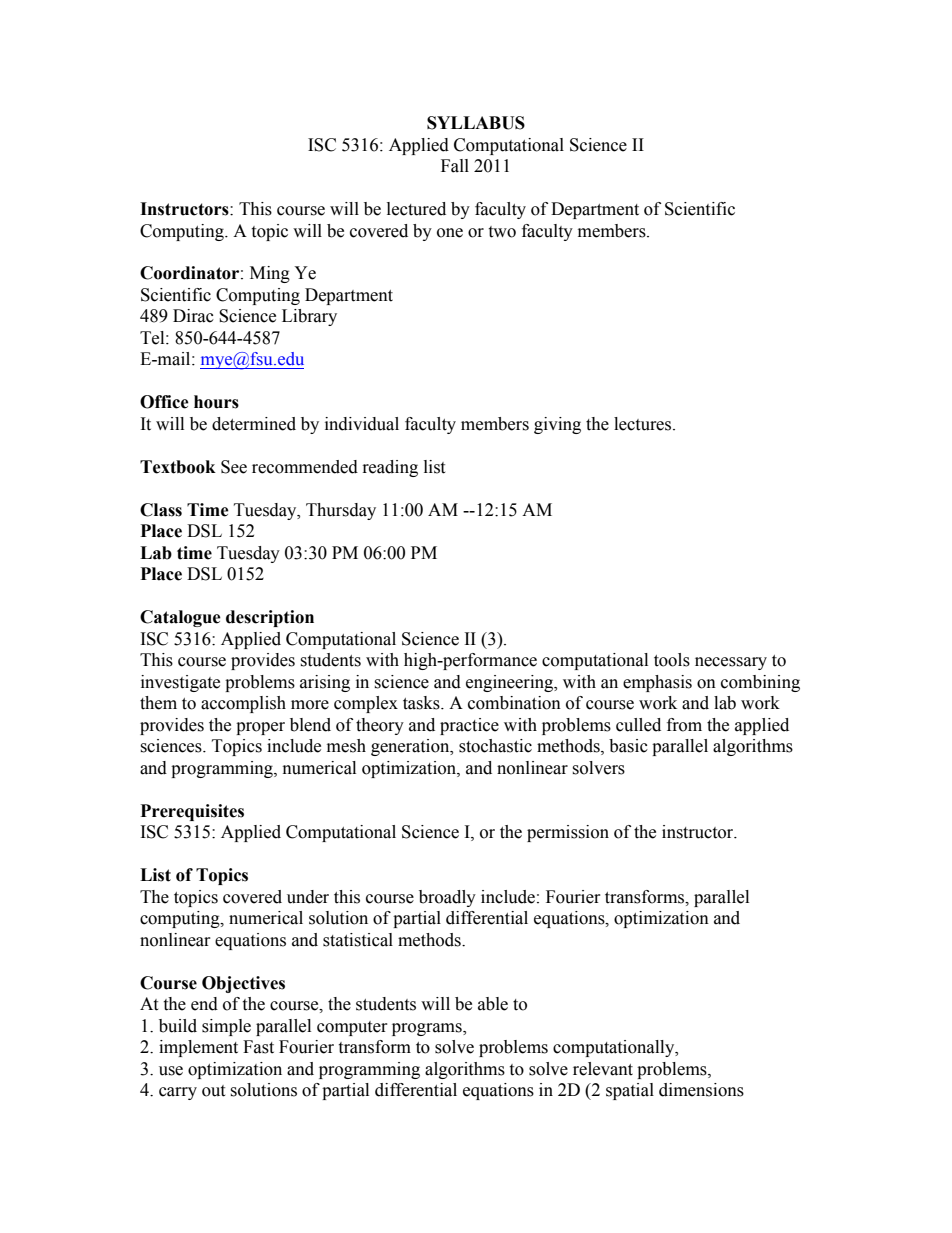 The image size is (952, 1233). I want to click on See, so click(234, 467).
